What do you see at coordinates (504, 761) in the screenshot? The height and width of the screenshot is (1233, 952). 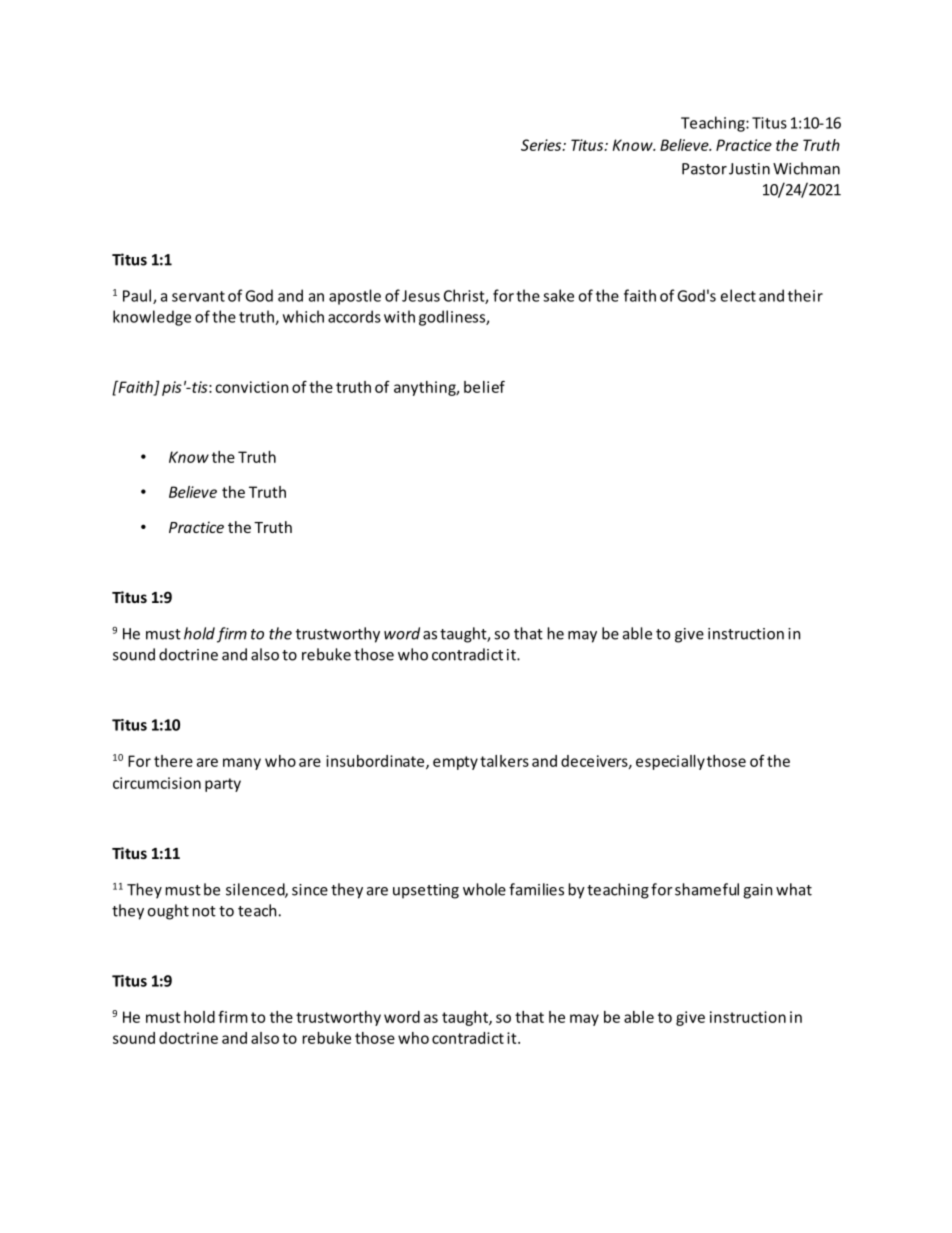 I see `talkers` at bounding box center [504, 761].
